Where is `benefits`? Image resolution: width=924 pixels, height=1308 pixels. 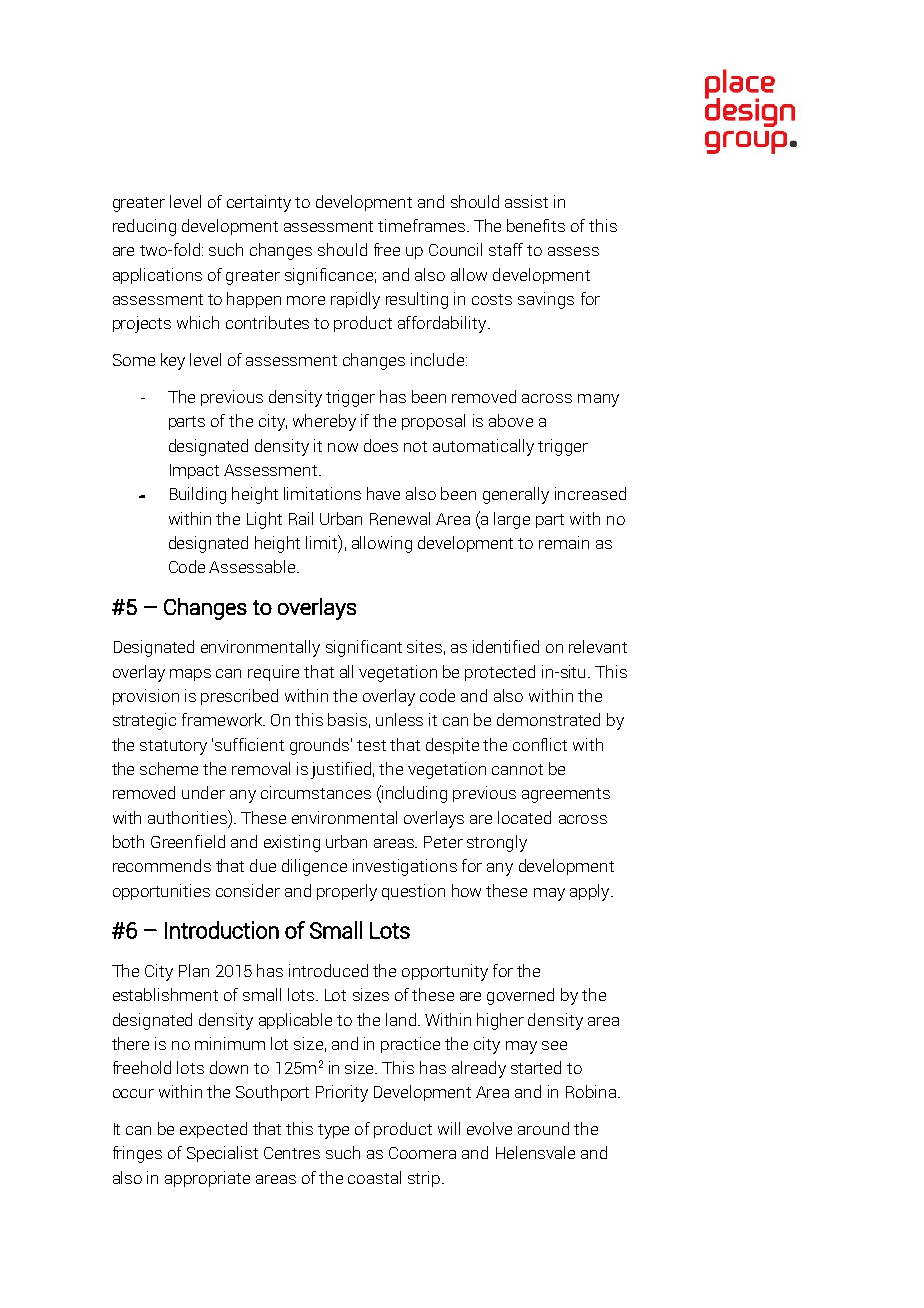
benefits is located at coordinates (536, 225).
